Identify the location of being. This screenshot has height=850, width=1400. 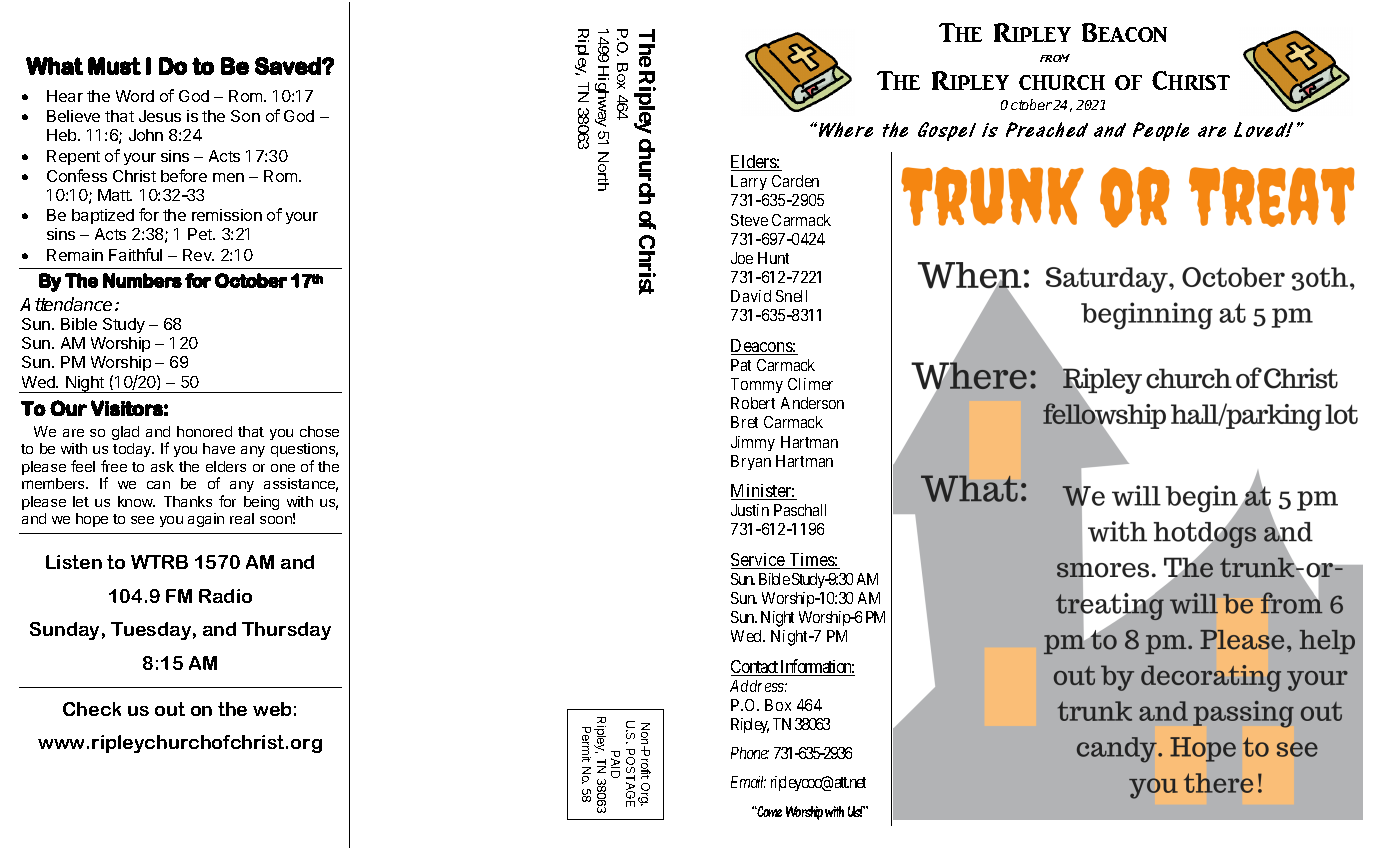
(261, 503).
